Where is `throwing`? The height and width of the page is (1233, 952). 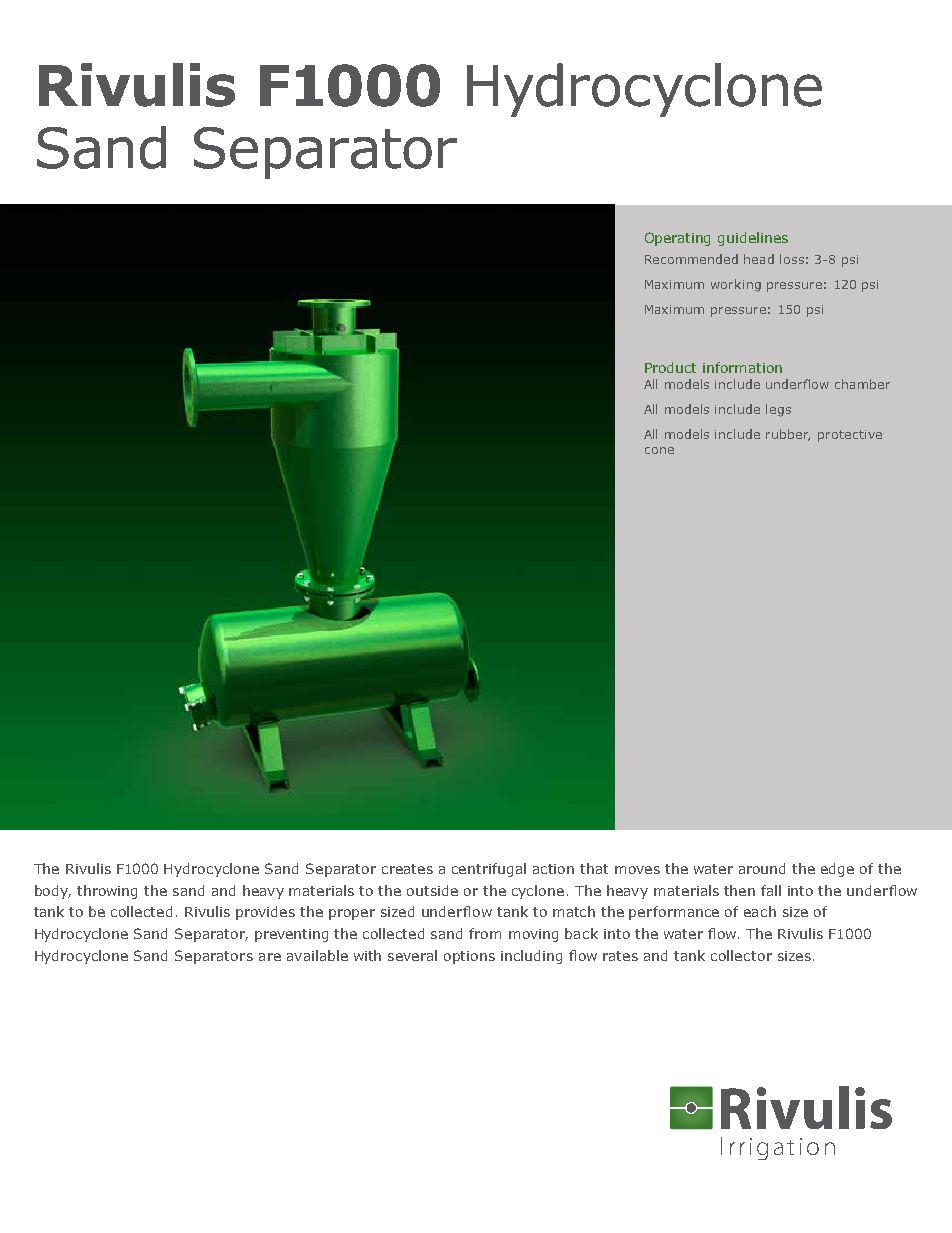 throwing is located at coordinates (107, 892).
